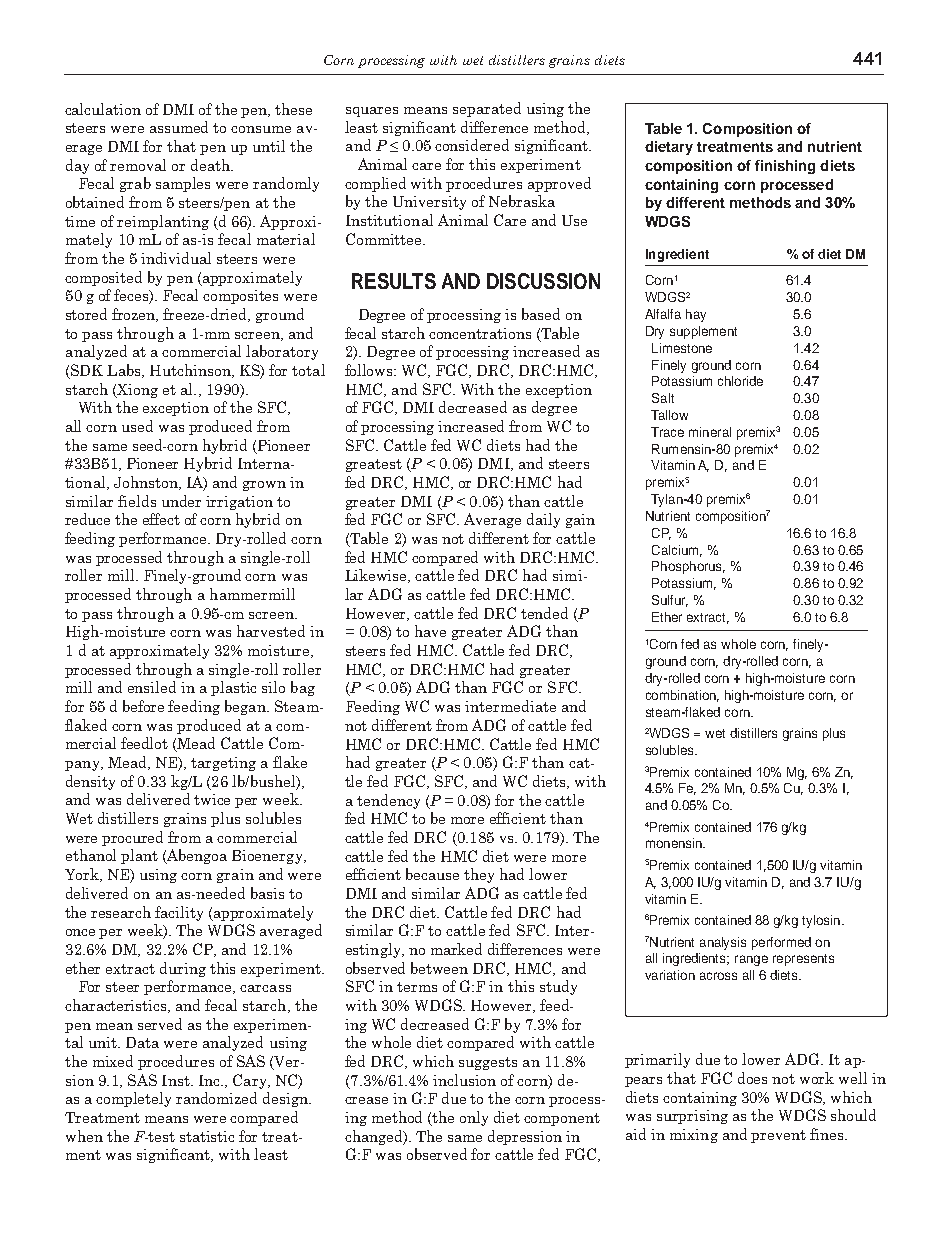 This document has height=1233, width=952. Describe the element at coordinates (472, 145) in the document. I see `considered` at that location.
